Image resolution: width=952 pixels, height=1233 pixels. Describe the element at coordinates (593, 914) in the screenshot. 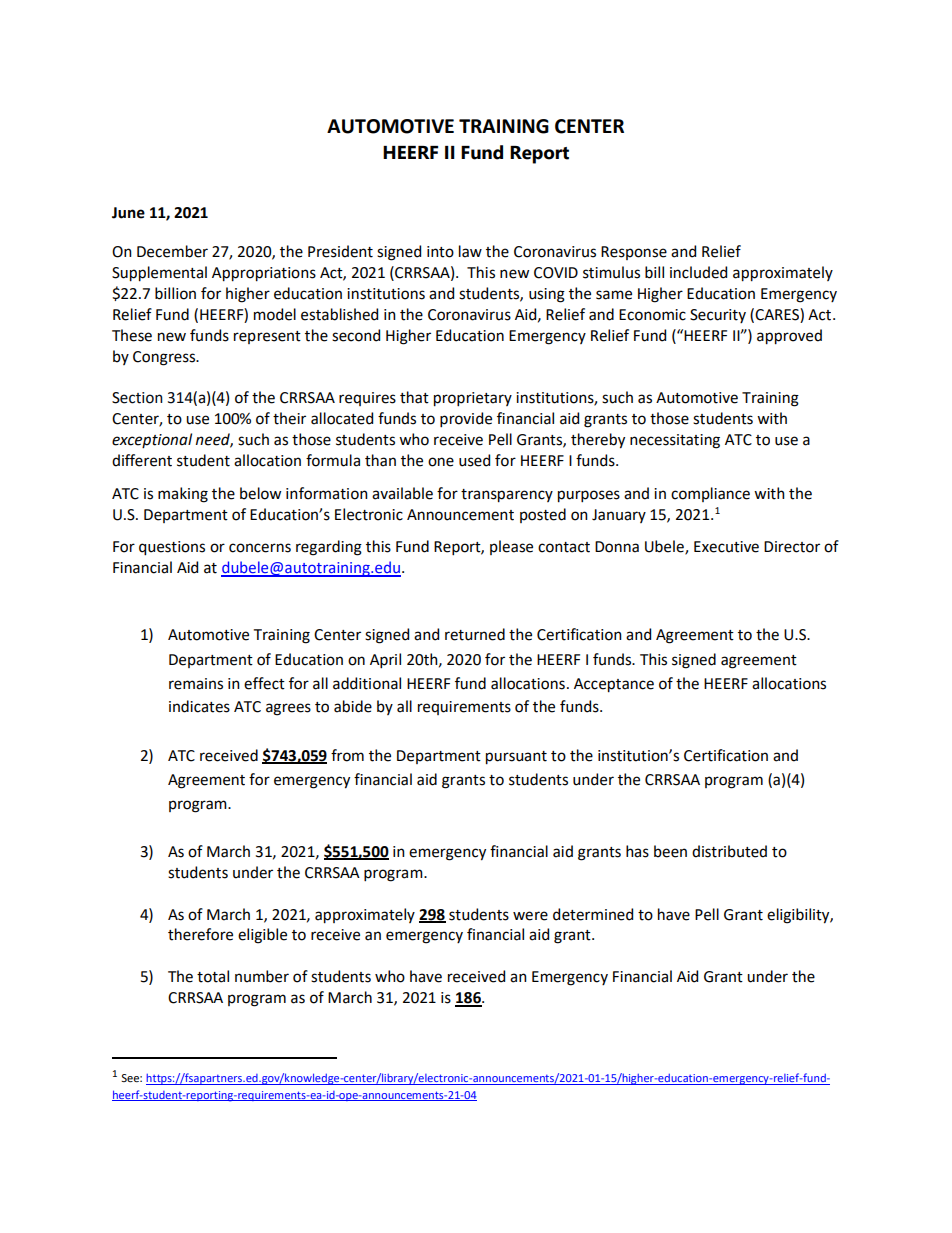

I see `determined` at that location.
